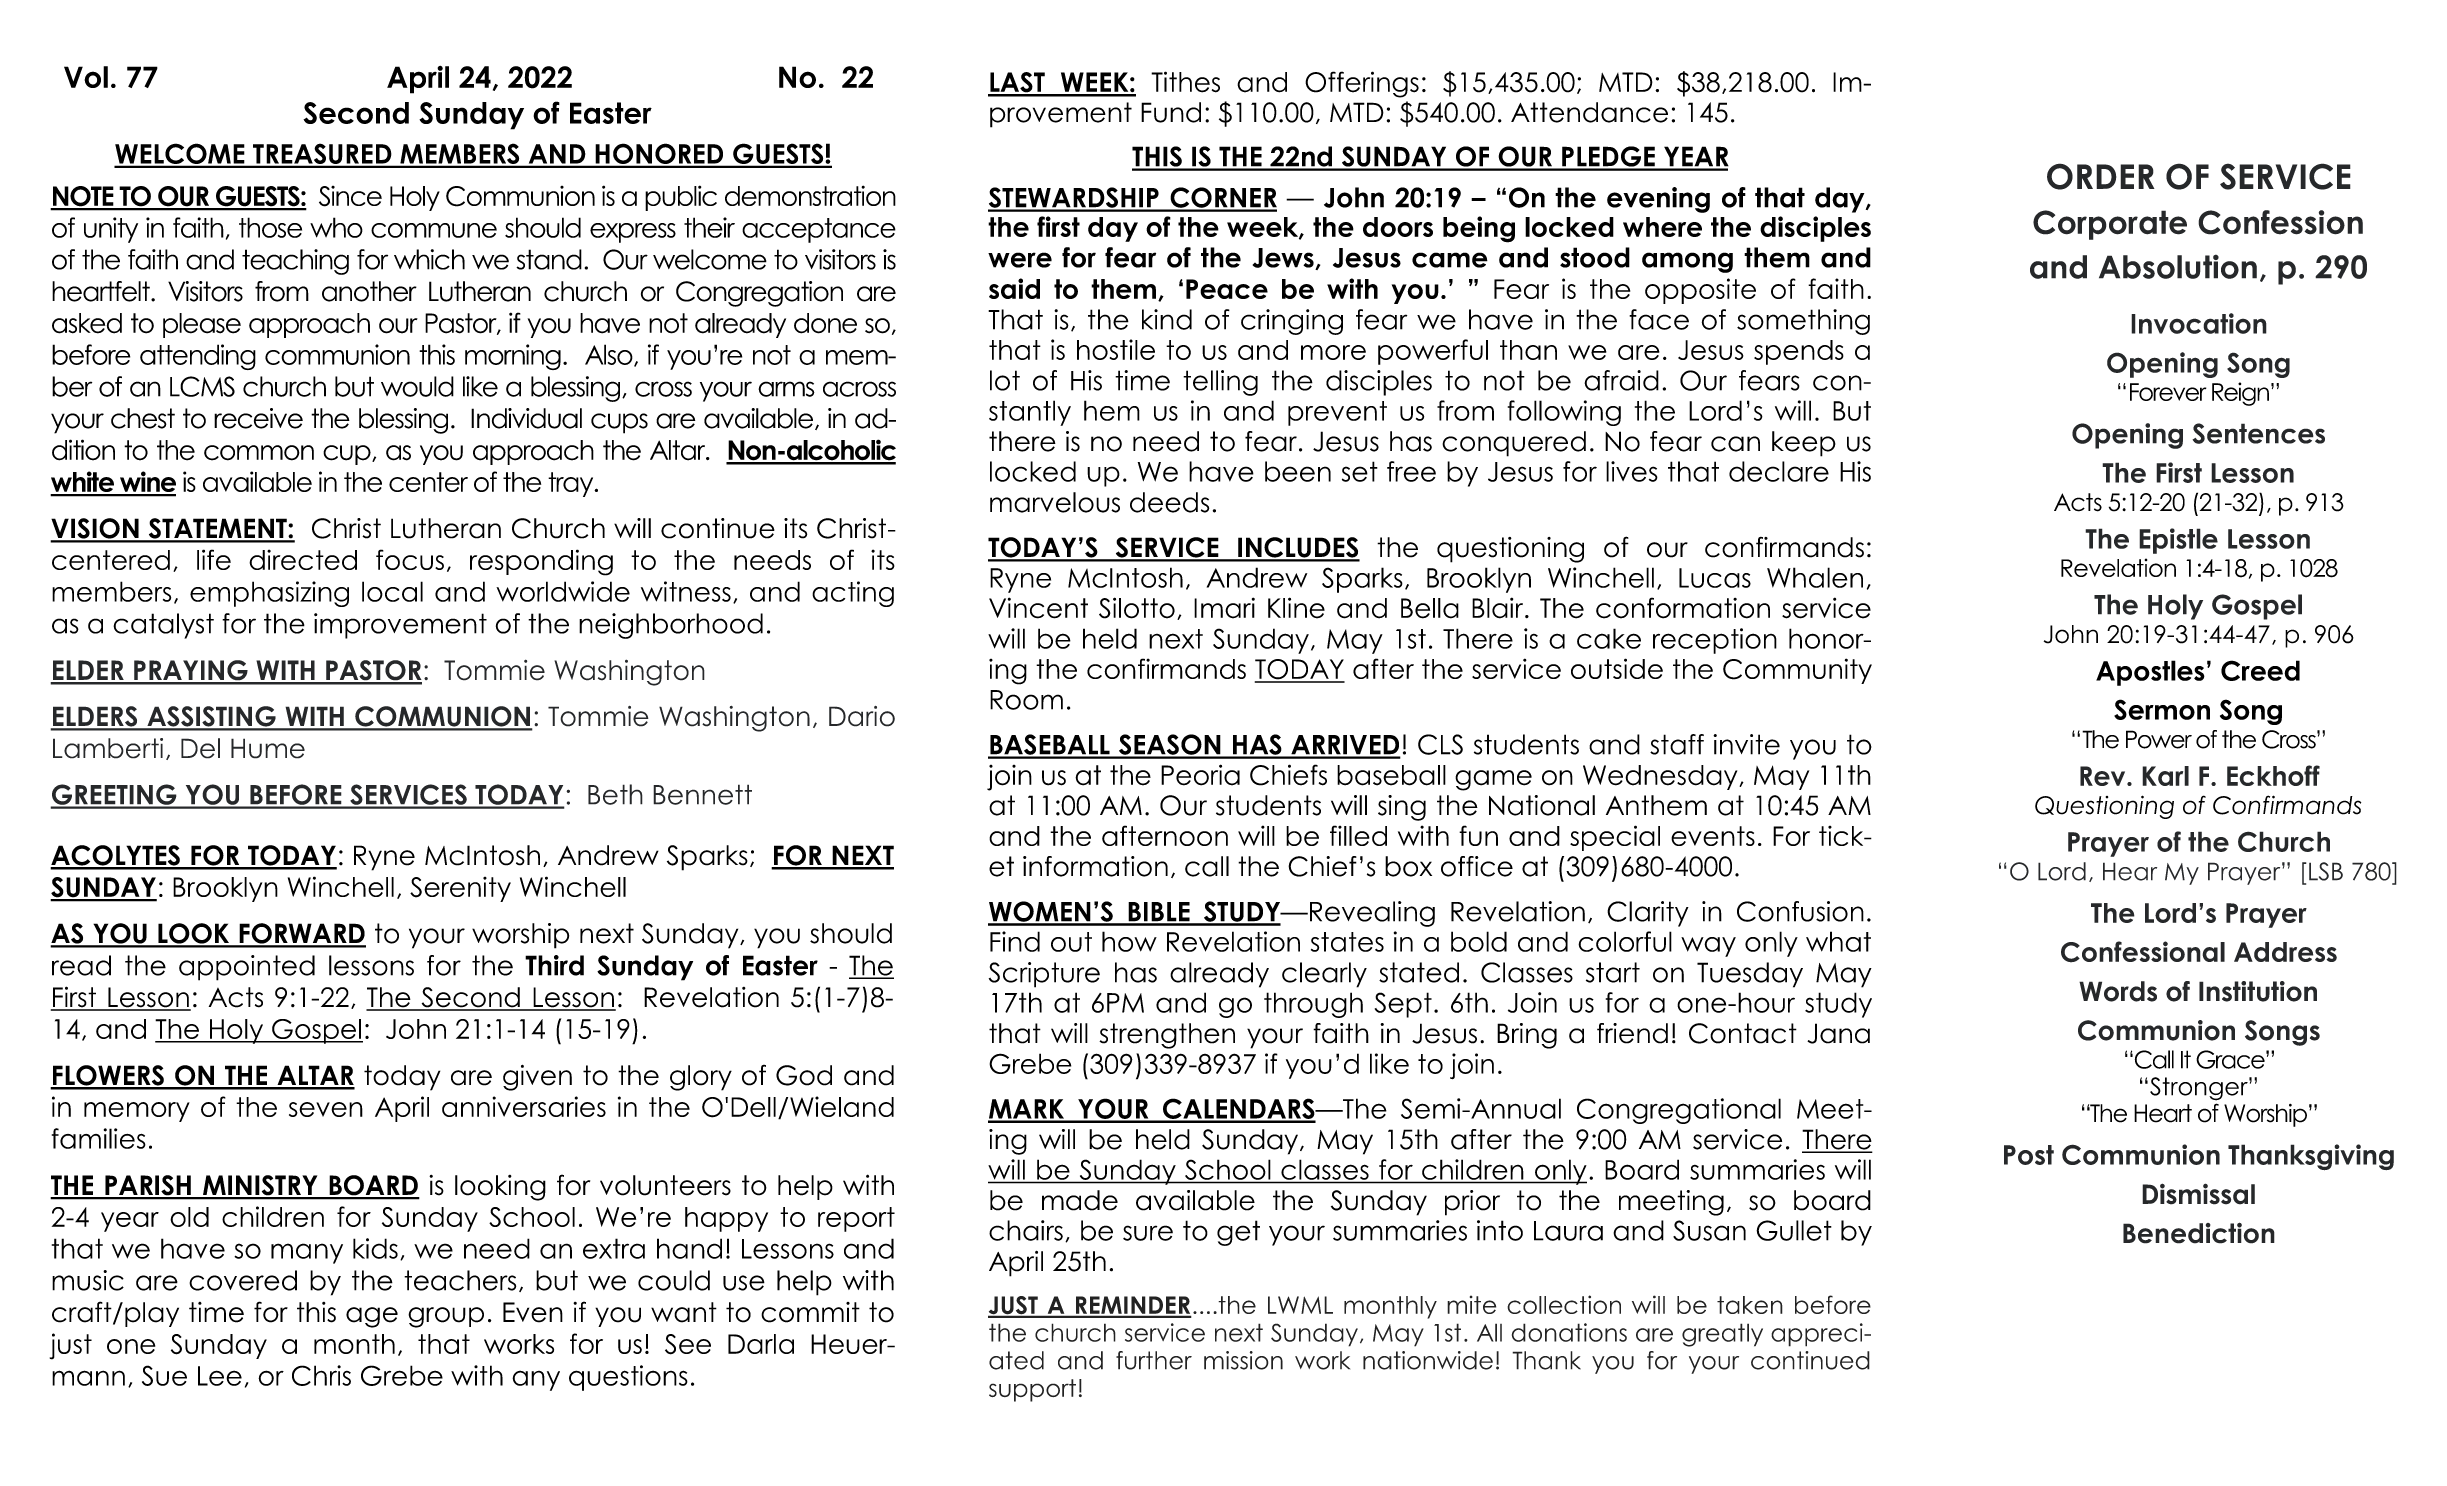 The image size is (2447, 1486). What do you see at coordinates (2118, 991) in the screenshot?
I see `Words` at bounding box center [2118, 991].
